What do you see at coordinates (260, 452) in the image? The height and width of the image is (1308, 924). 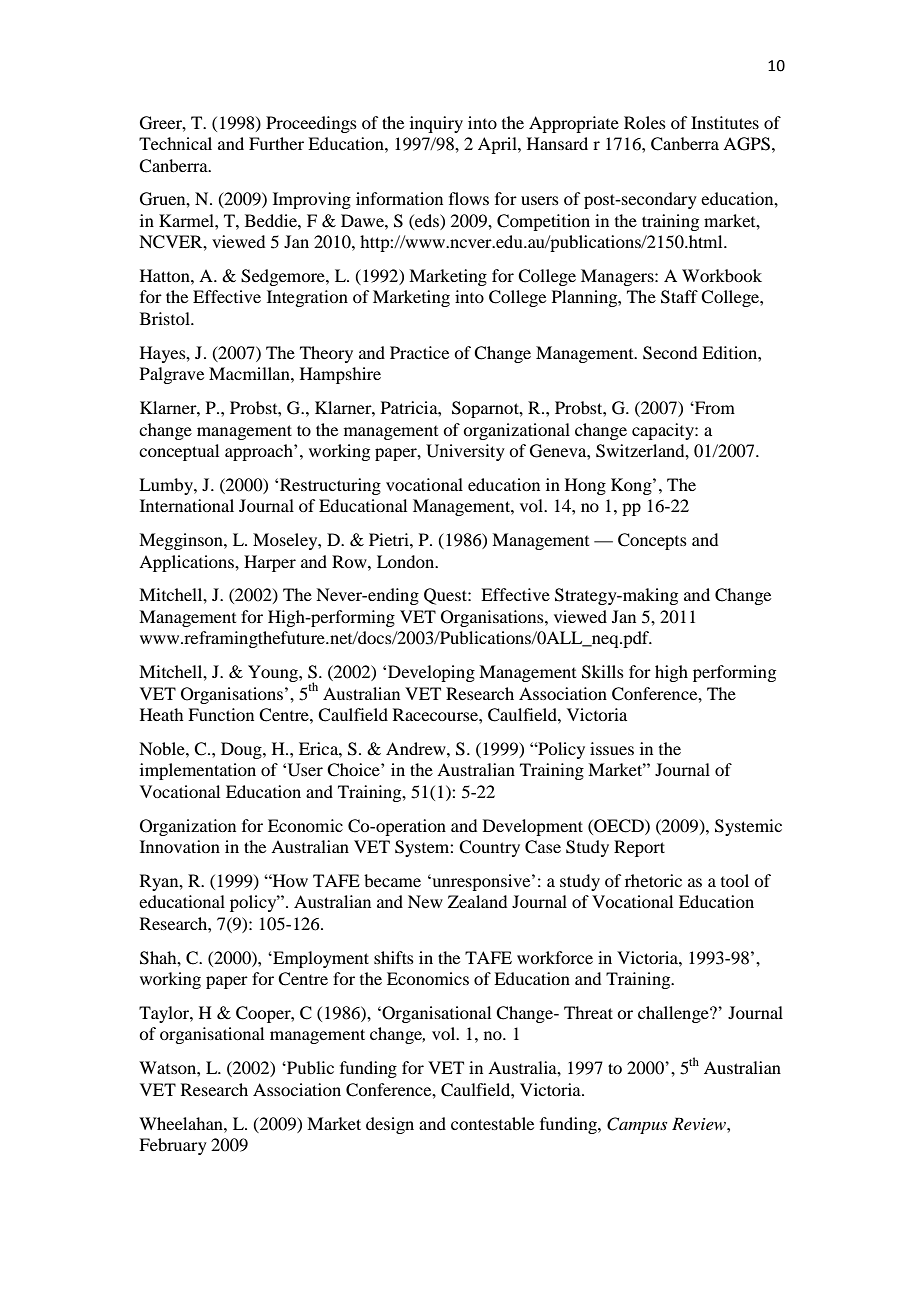 I see `approach` at bounding box center [260, 452].
